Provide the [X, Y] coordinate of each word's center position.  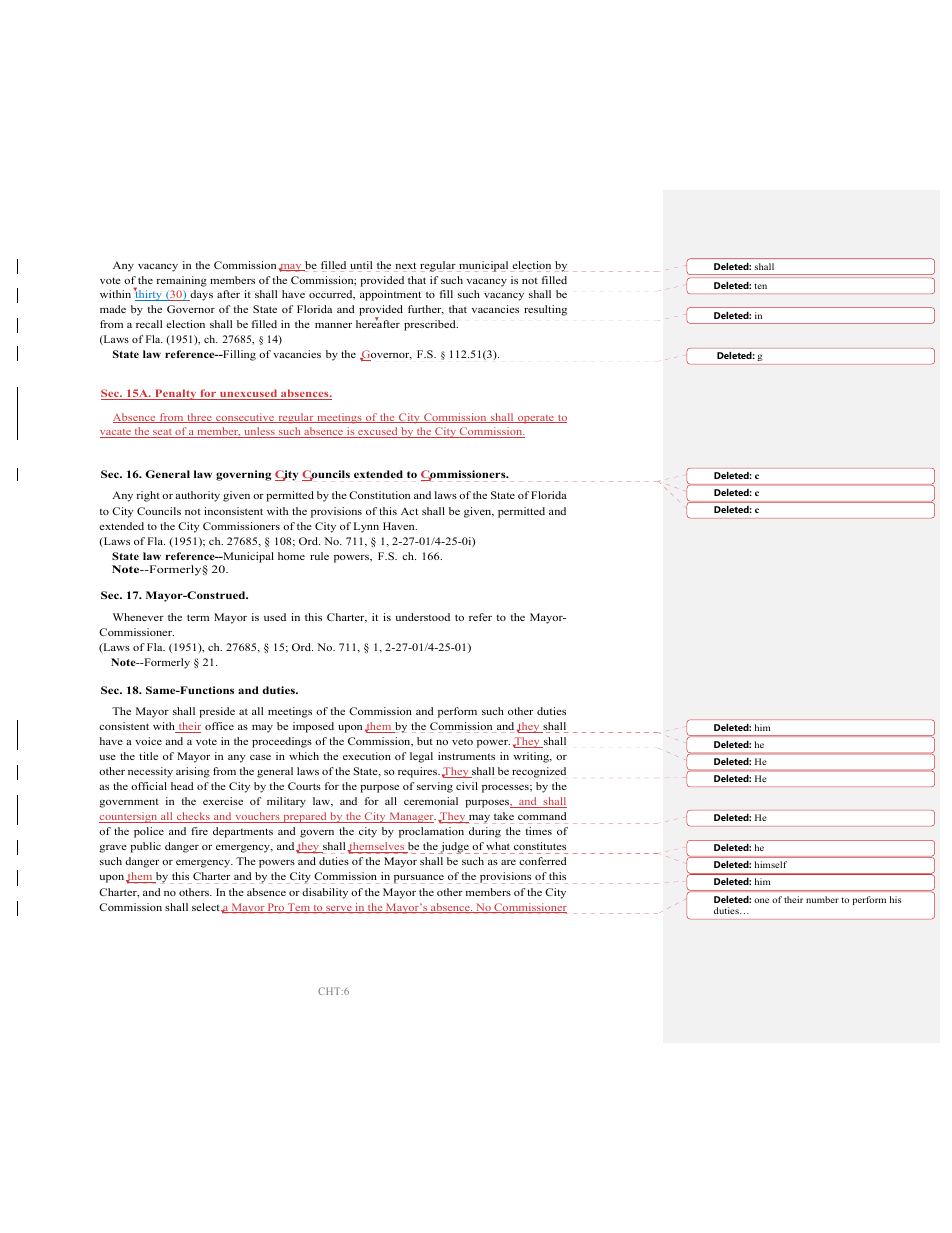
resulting [545, 310]
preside [217, 712]
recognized [539, 772]
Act [409, 511]
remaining [182, 281]
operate [536, 419]
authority [197, 496]
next [405, 267]
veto [462, 741]
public [145, 847]
